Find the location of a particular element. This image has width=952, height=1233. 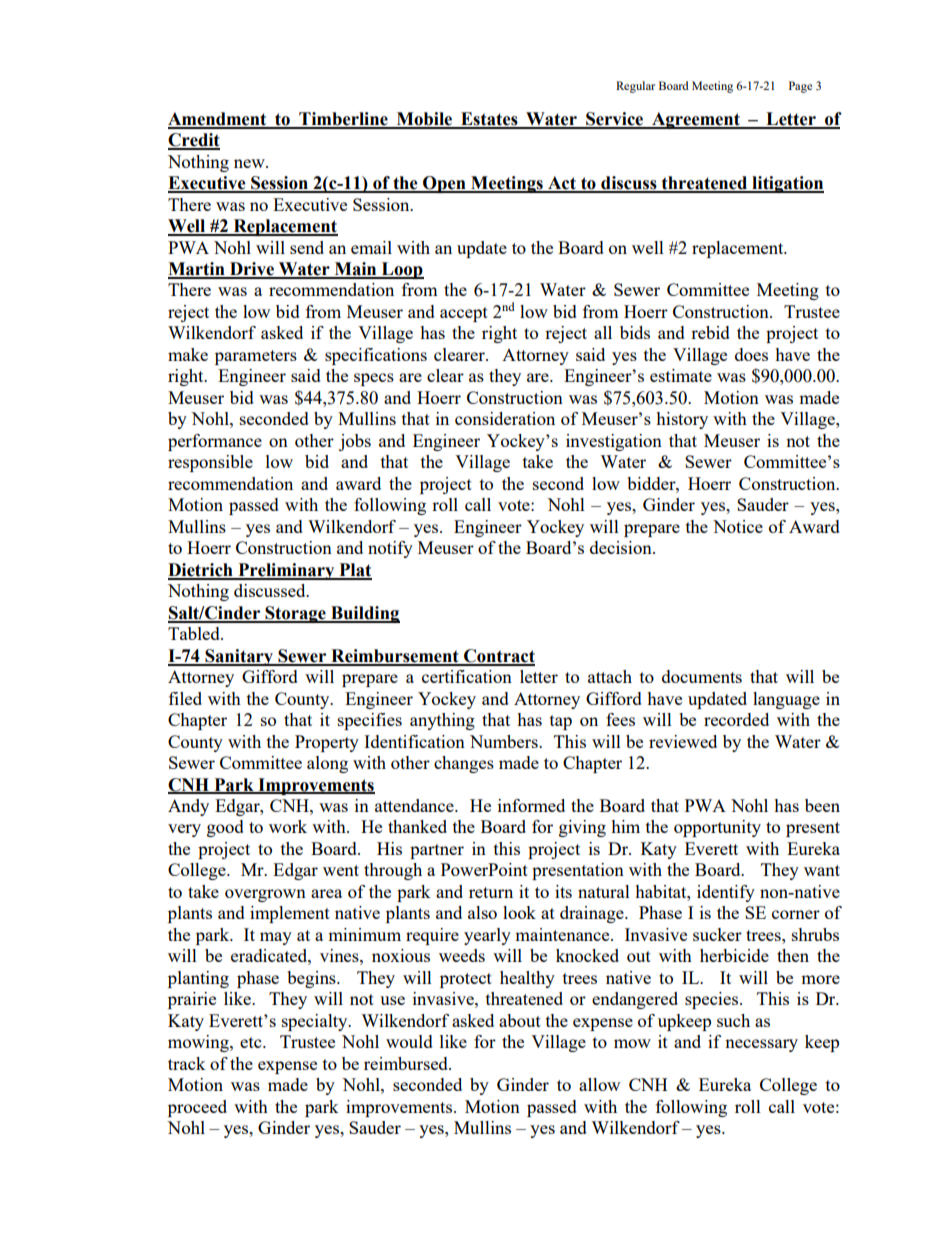

new is located at coordinates (250, 163).
